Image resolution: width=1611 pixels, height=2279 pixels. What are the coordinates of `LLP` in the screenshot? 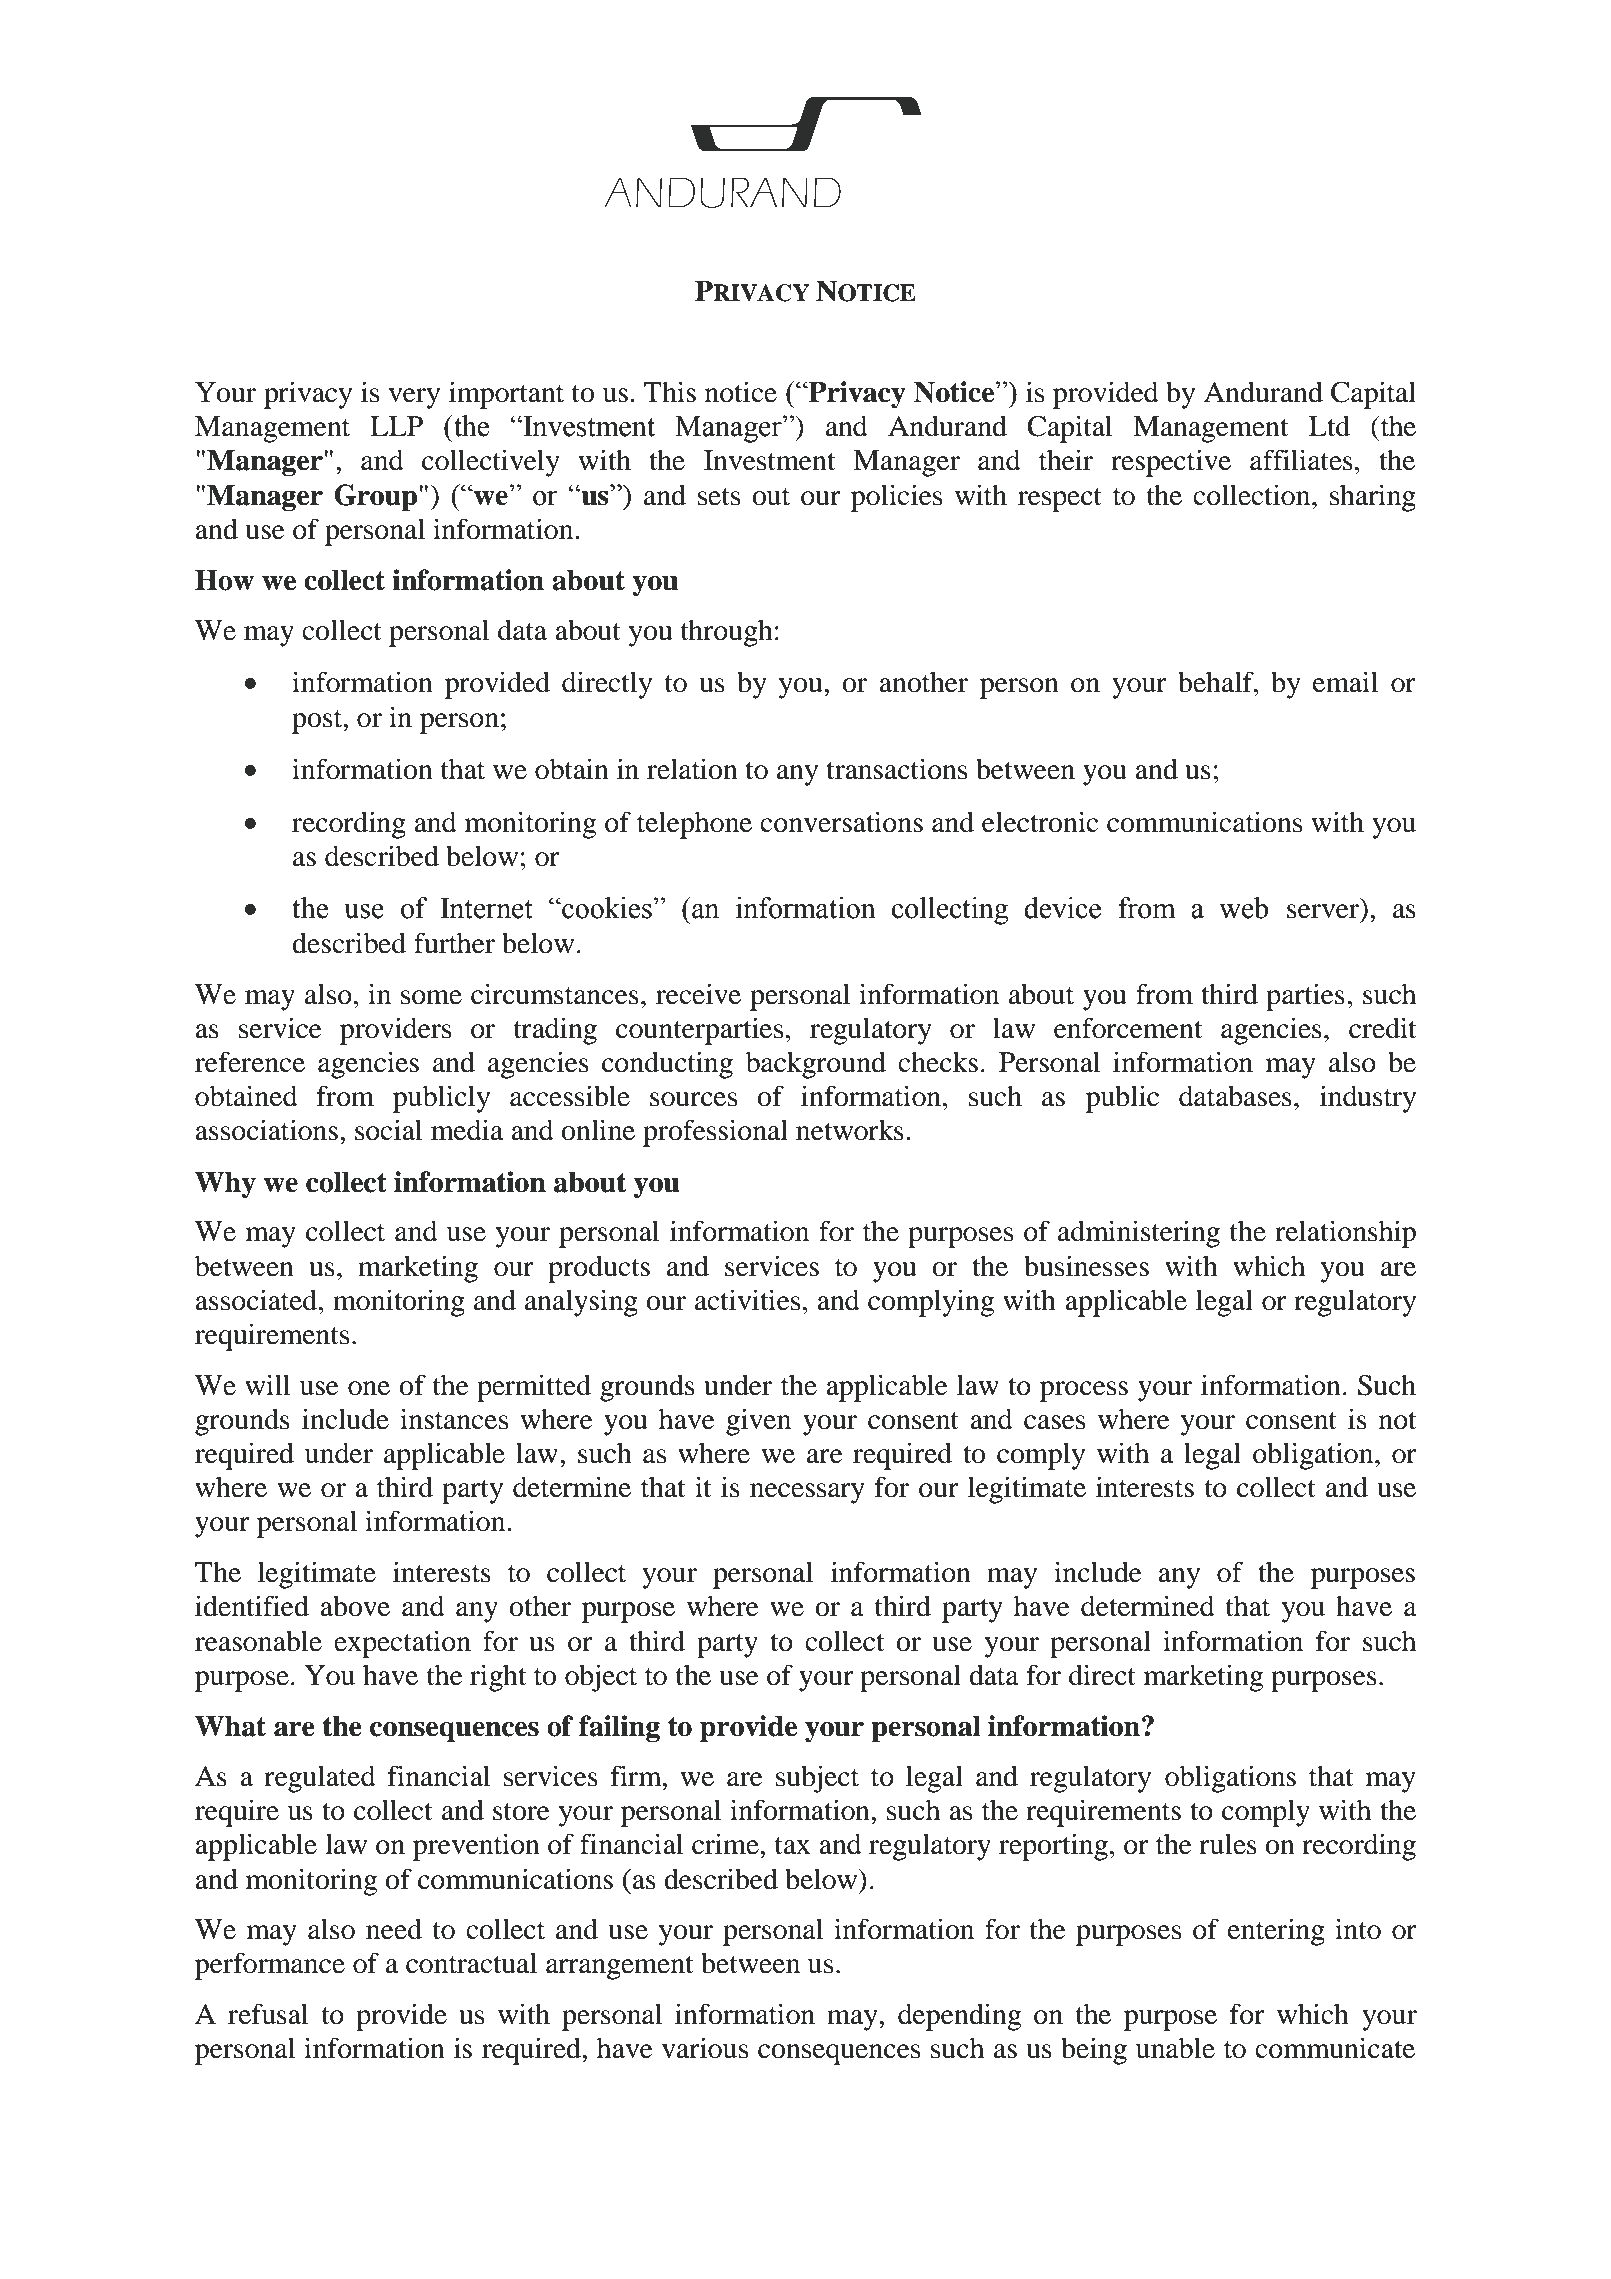 It's located at (396, 426).
